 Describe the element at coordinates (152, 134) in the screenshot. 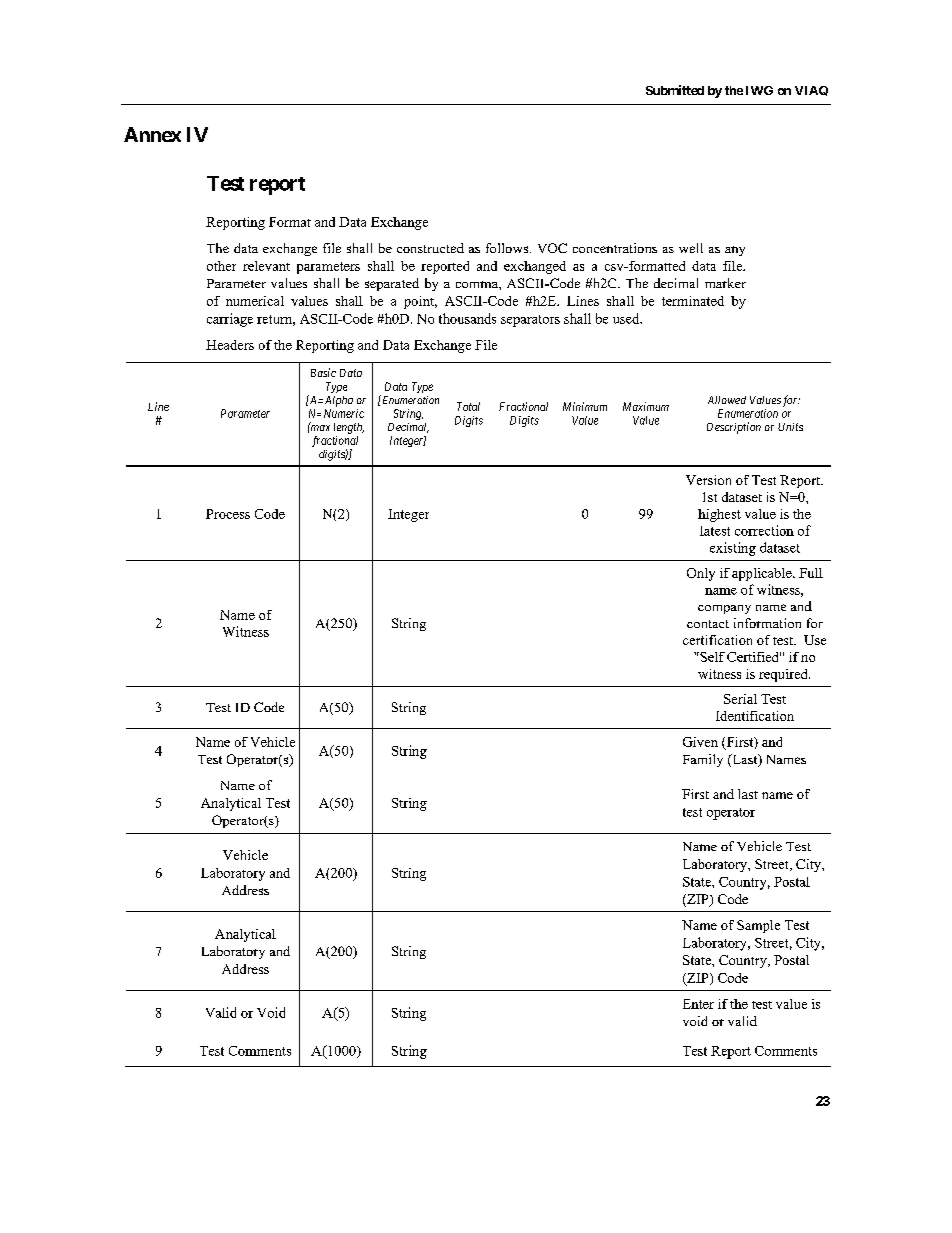

I see `Annex` at that location.
